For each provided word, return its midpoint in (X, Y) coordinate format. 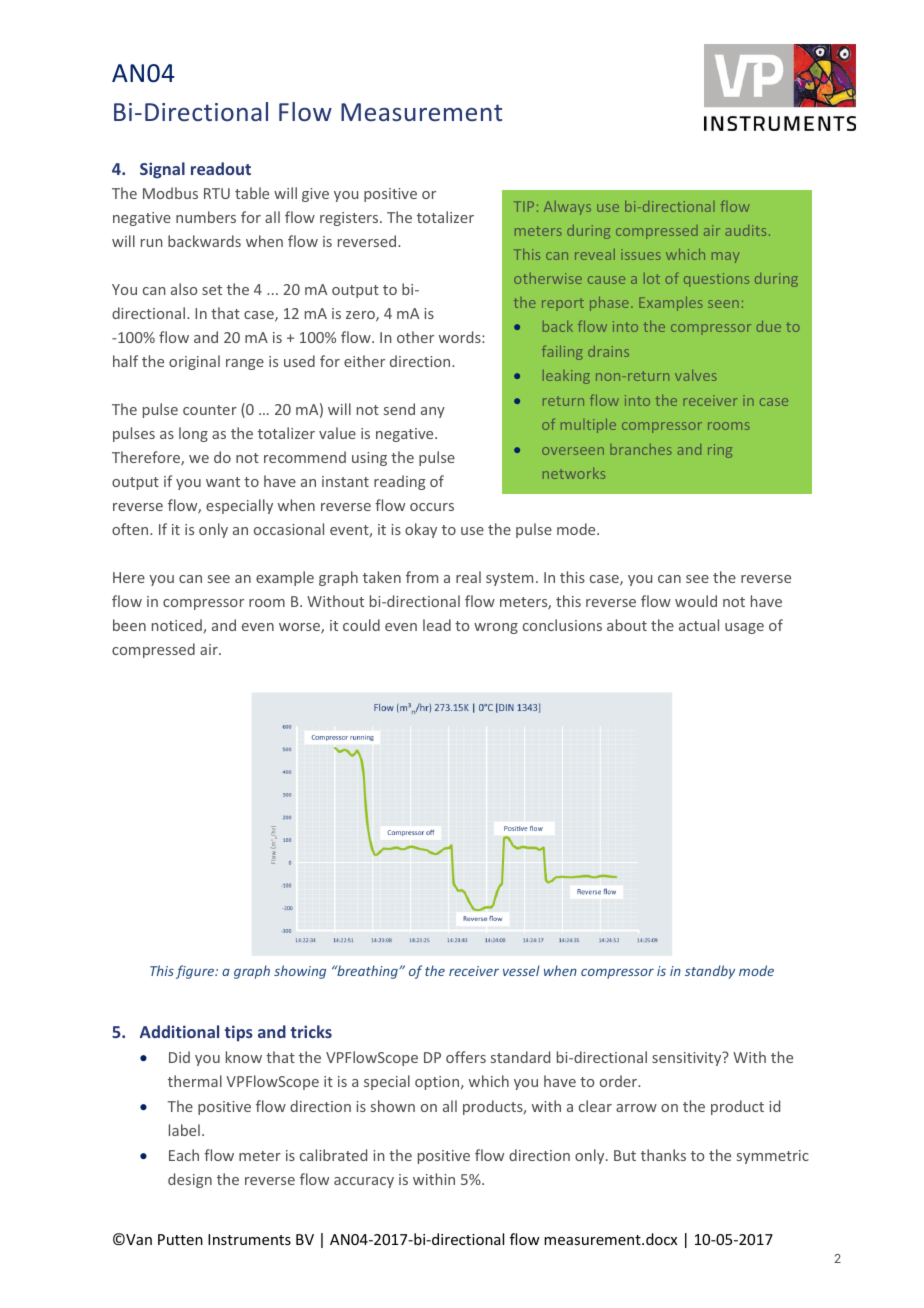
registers (350, 219)
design (190, 1180)
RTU (217, 193)
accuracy (364, 1182)
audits (746, 230)
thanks (663, 1155)
